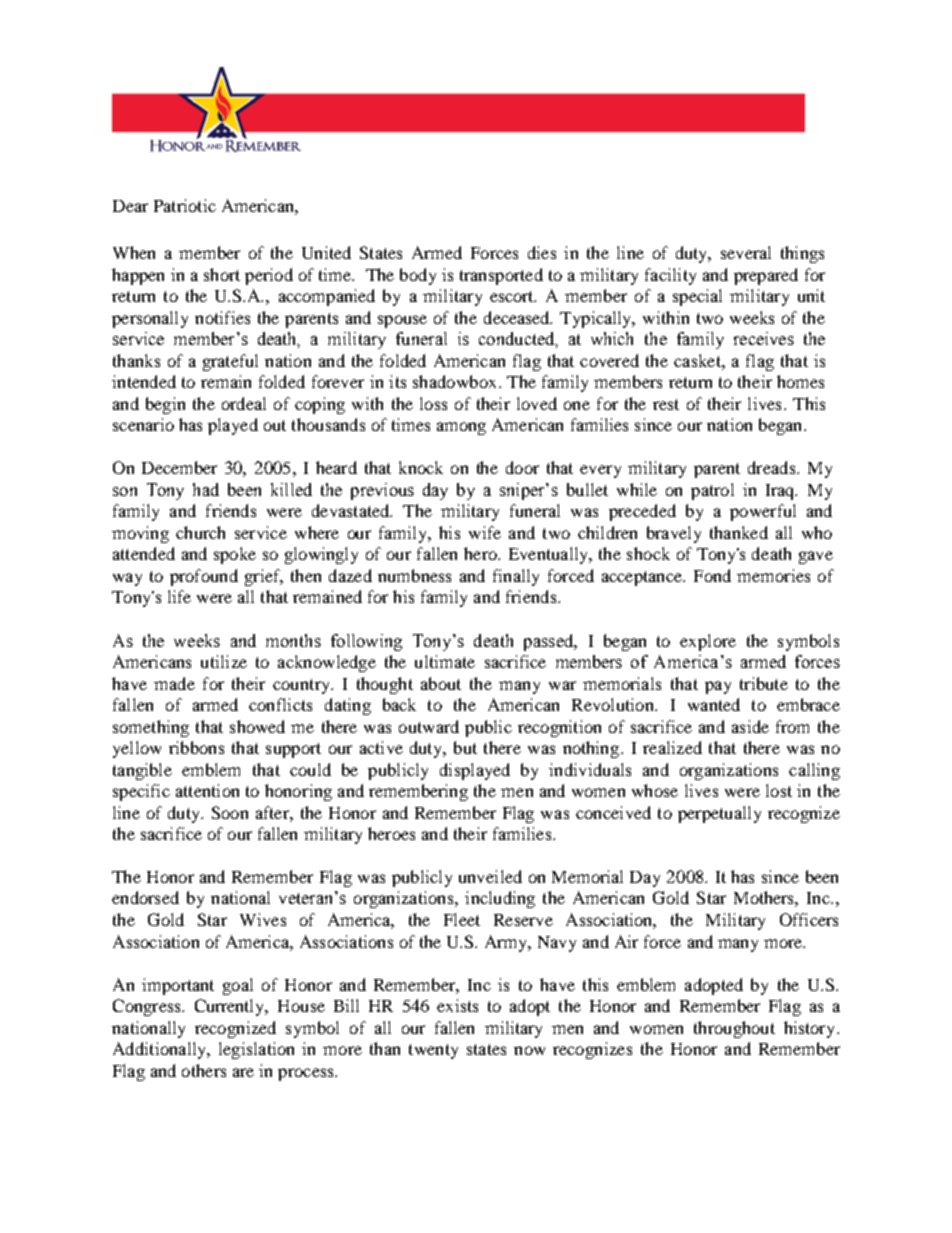 The image size is (952, 1233). Describe the element at coordinates (746, 252) in the image. I see `several` at that location.
